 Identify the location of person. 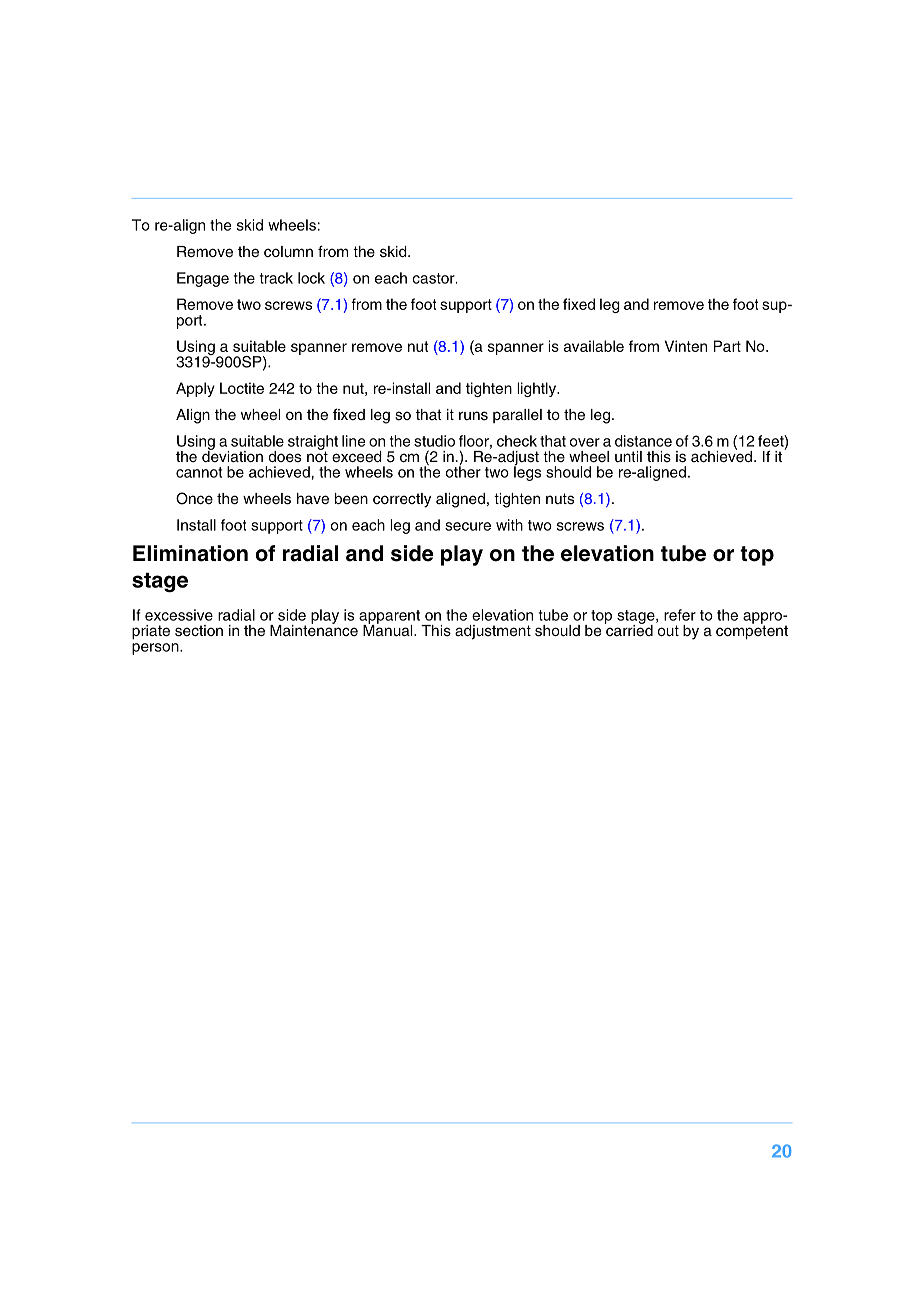
(156, 649).
